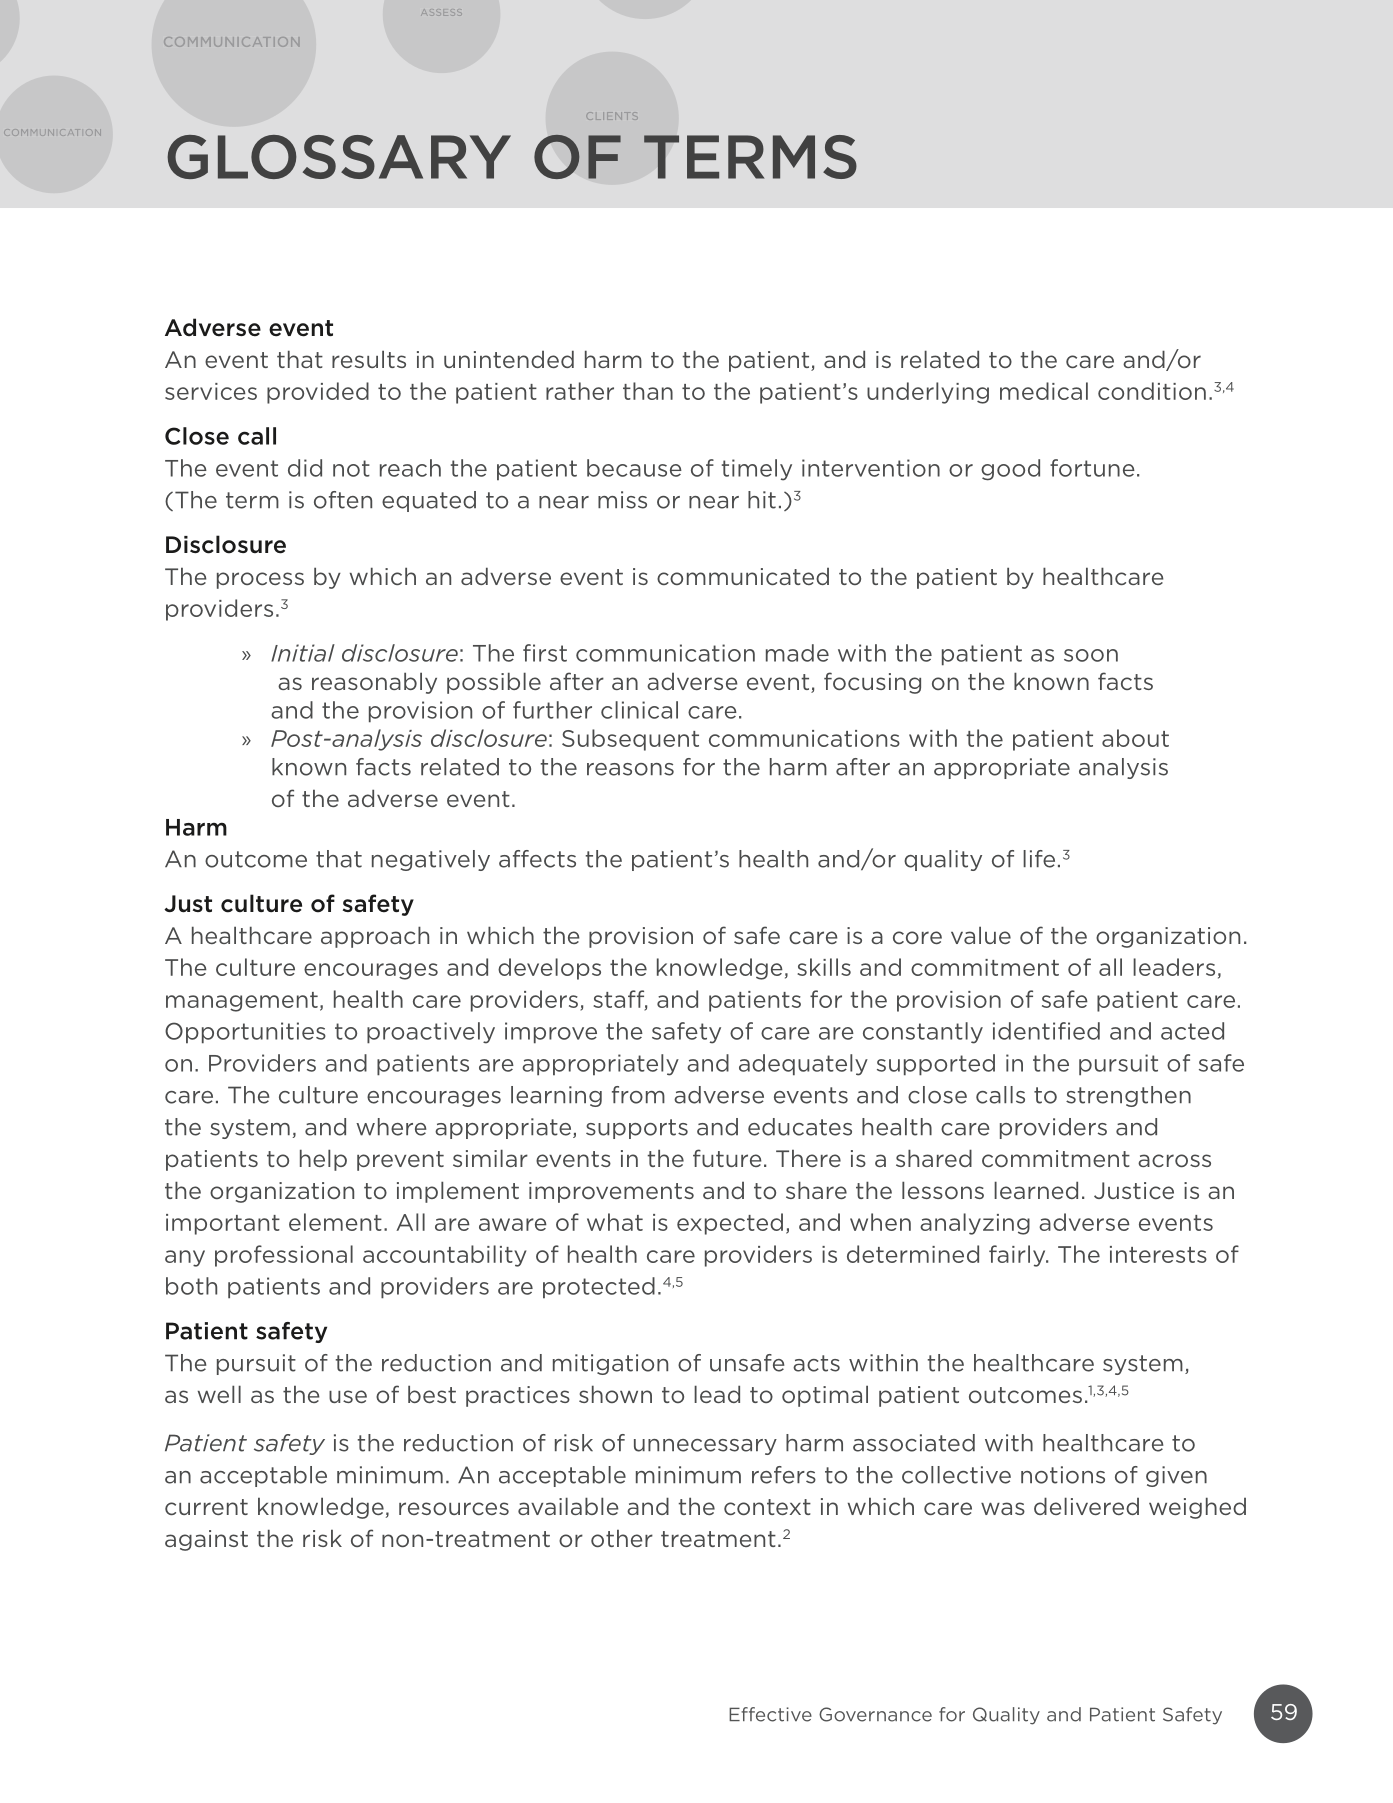  What do you see at coordinates (648, 391) in the screenshot?
I see `than` at bounding box center [648, 391].
